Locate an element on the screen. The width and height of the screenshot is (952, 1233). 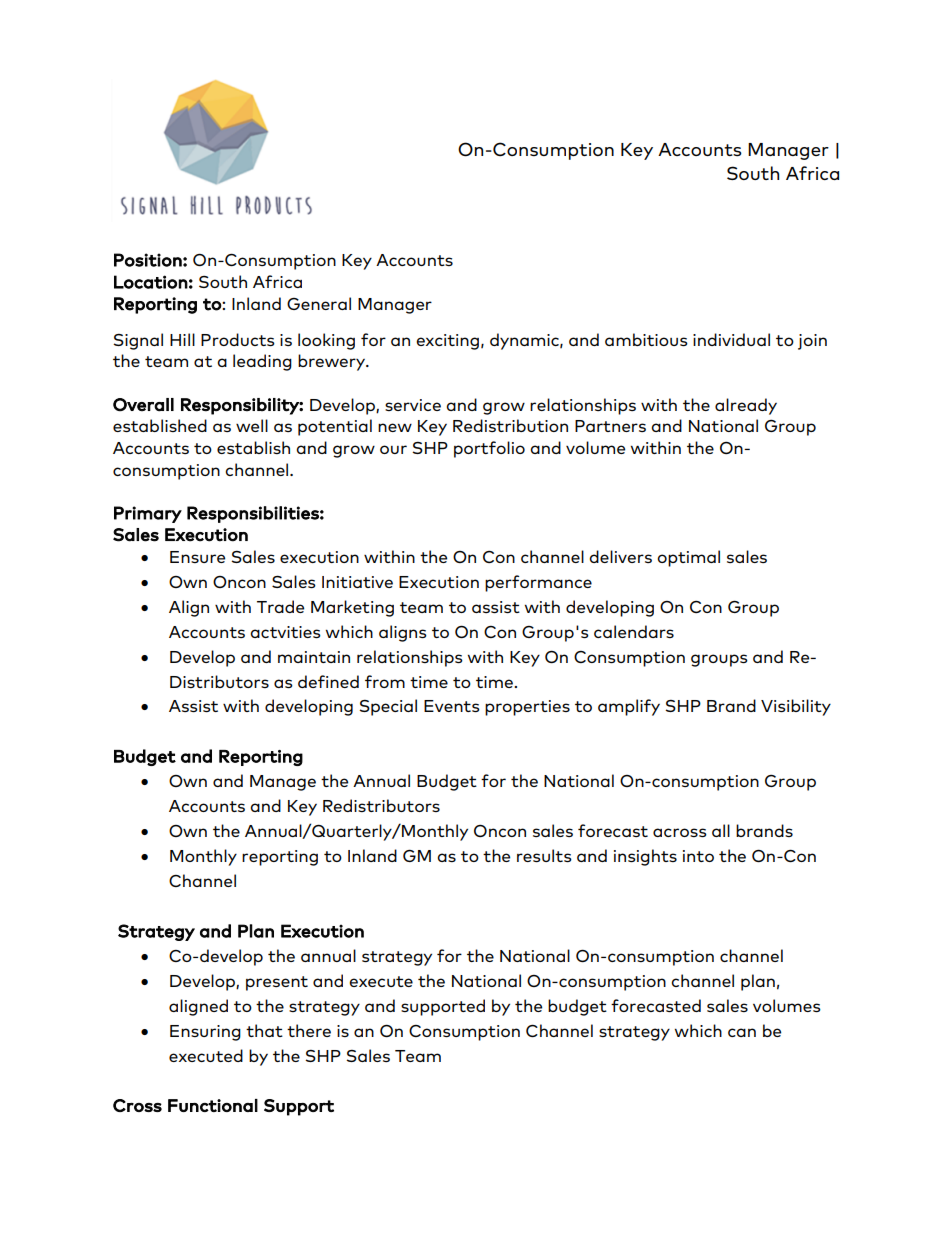
present is located at coordinates (277, 983).
